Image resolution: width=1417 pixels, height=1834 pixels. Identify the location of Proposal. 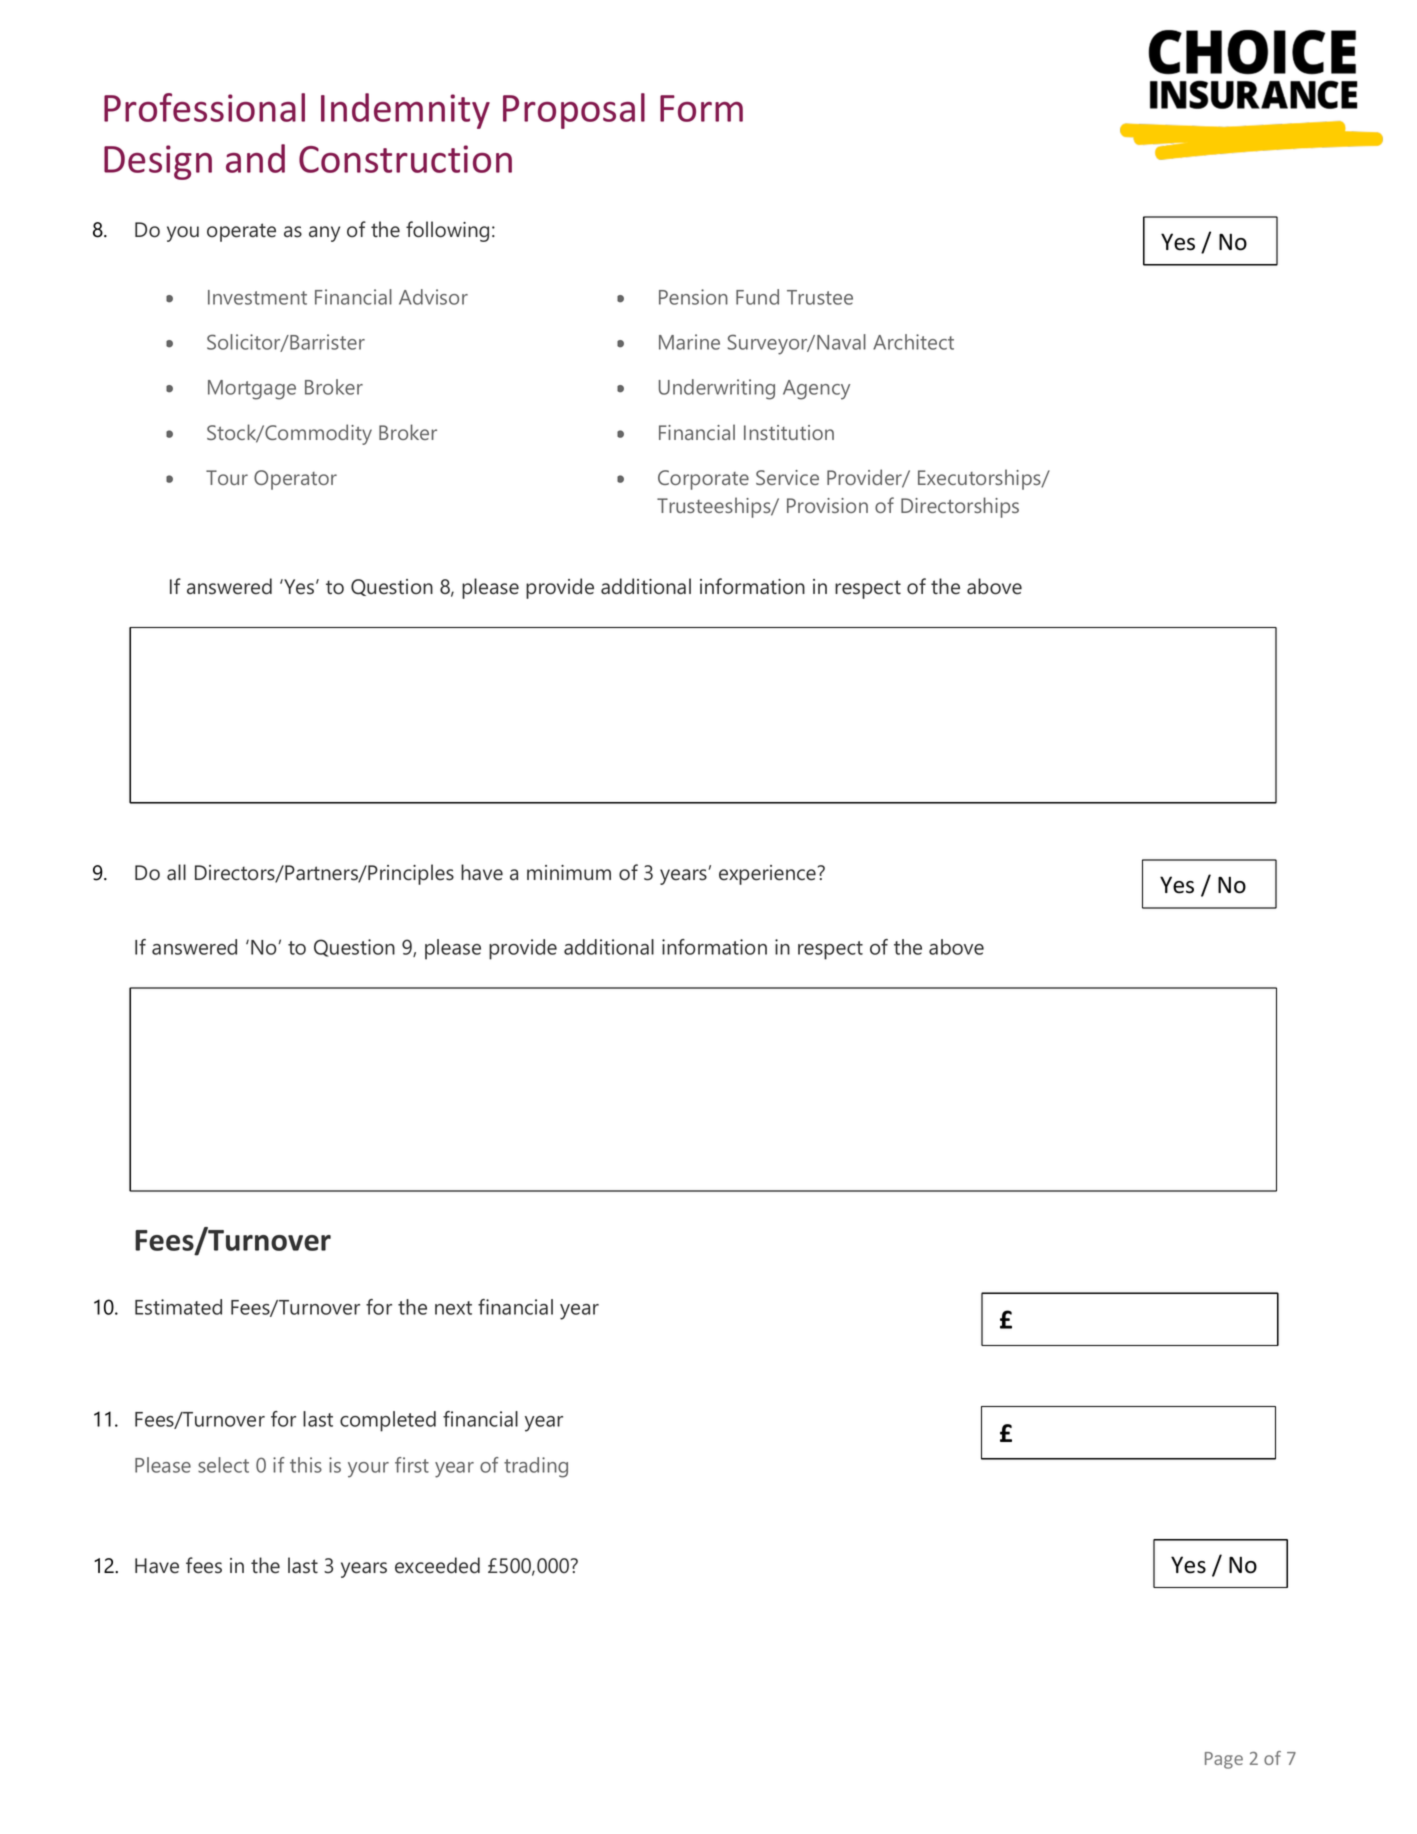
(574, 111).
